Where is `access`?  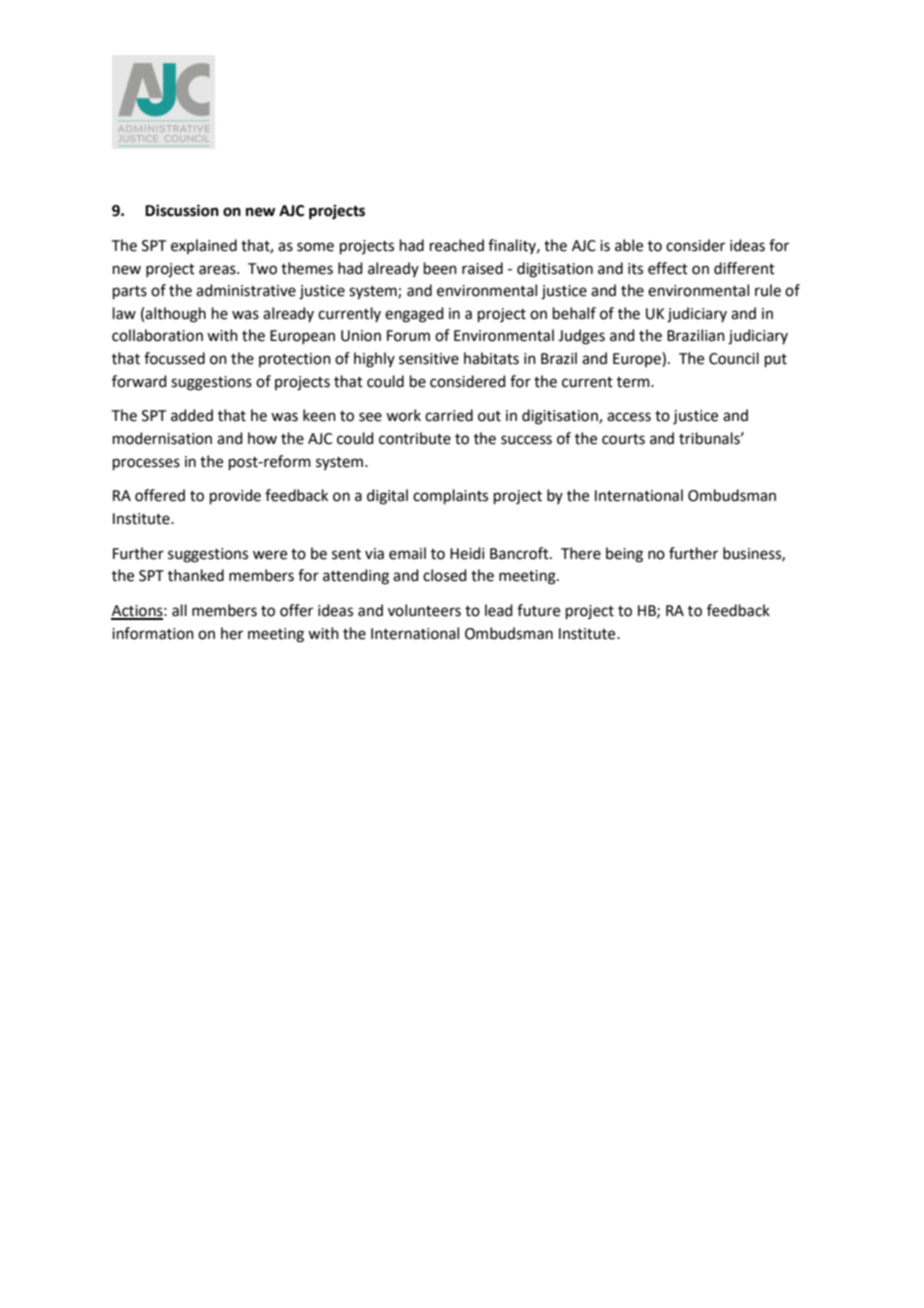 access is located at coordinates (629, 417).
